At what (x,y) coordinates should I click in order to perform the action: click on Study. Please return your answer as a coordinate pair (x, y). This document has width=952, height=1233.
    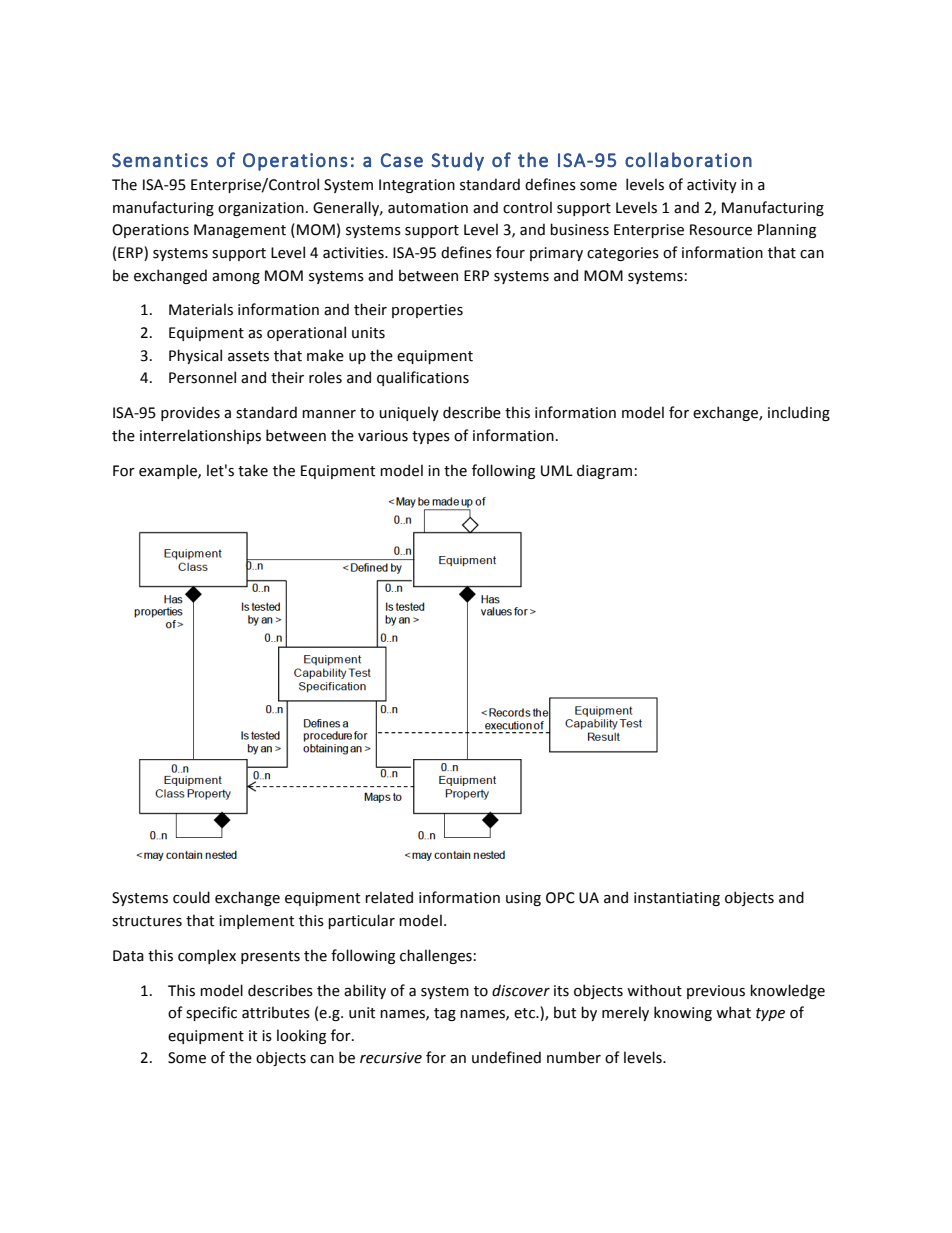
    Looking at the image, I should click on (457, 161).
